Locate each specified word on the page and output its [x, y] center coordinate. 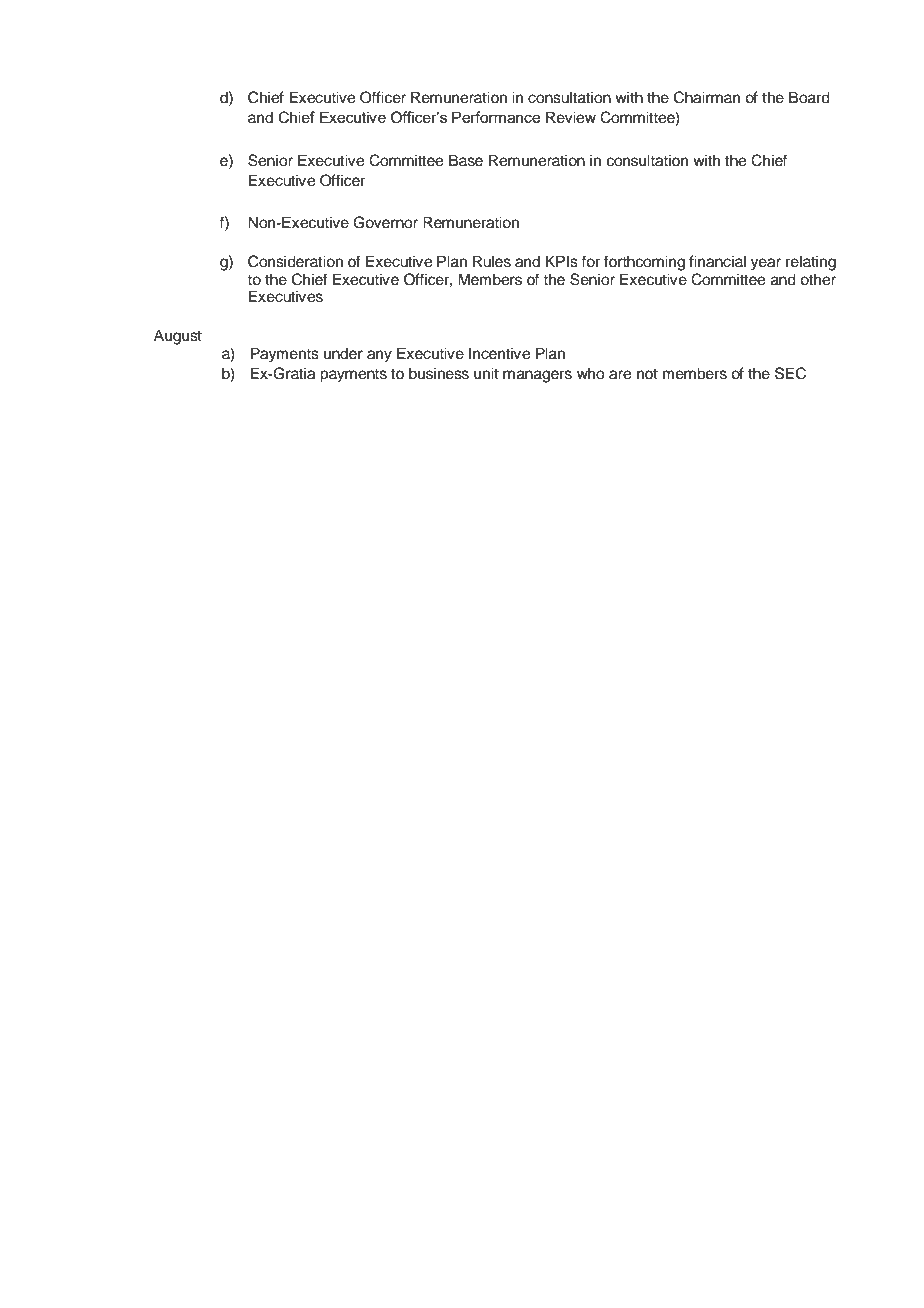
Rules [492, 261]
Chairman [707, 97]
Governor [385, 222]
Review [571, 117]
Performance [496, 117]
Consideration [295, 261]
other [818, 279]
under [343, 353]
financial [717, 261]
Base [466, 160]
